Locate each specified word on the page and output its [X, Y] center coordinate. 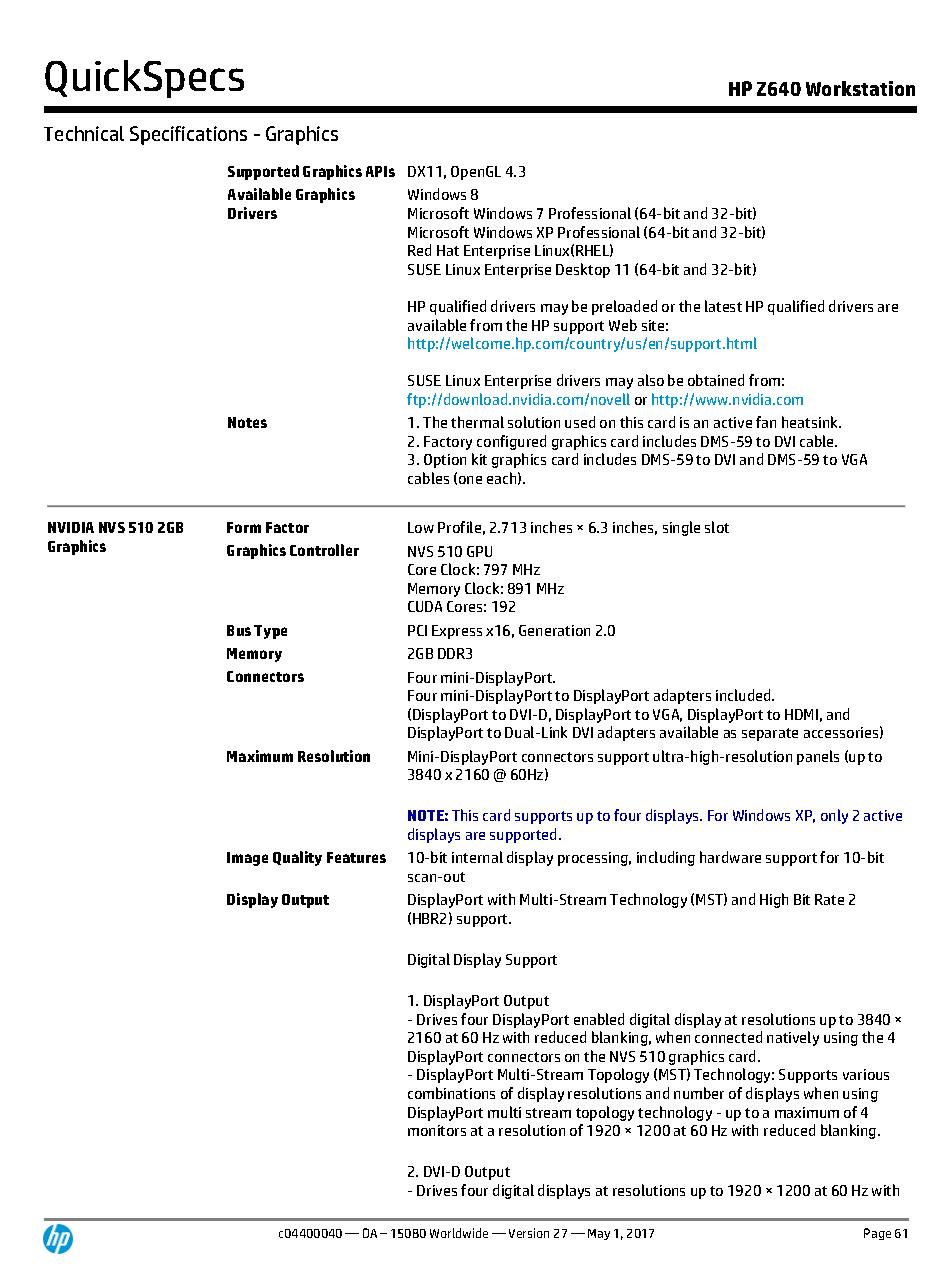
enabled [599, 1019]
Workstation [860, 88]
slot [717, 527]
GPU [479, 551]
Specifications [188, 135]
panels [818, 757]
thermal [477, 422]
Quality [297, 858]
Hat [448, 250]
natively [793, 1038]
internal [477, 857]
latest [723, 306]
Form [244, 527]
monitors [437, 1130]
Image [247, 859]
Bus [239, 630]
